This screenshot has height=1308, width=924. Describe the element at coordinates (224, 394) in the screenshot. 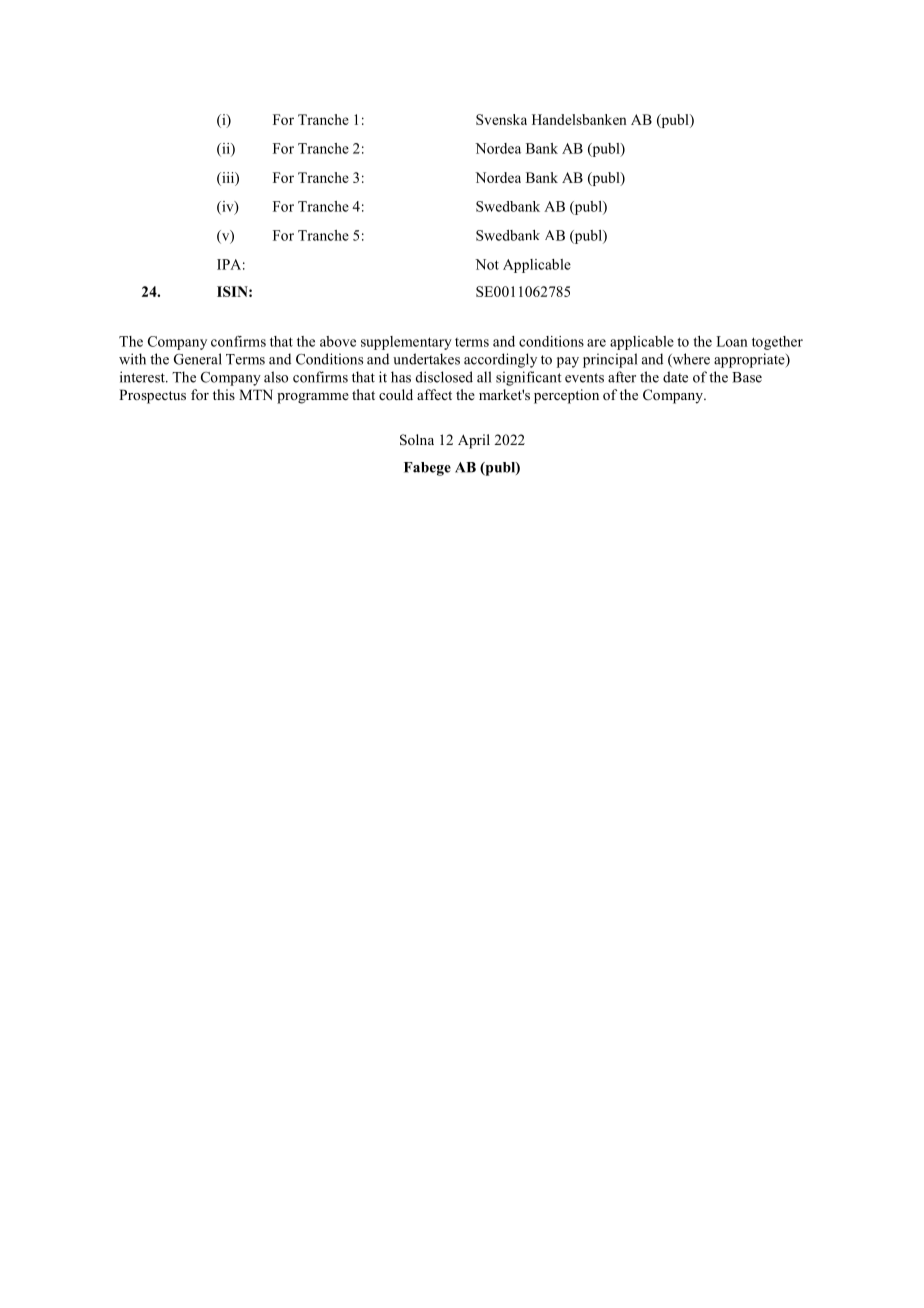

I see `this` at that location.
